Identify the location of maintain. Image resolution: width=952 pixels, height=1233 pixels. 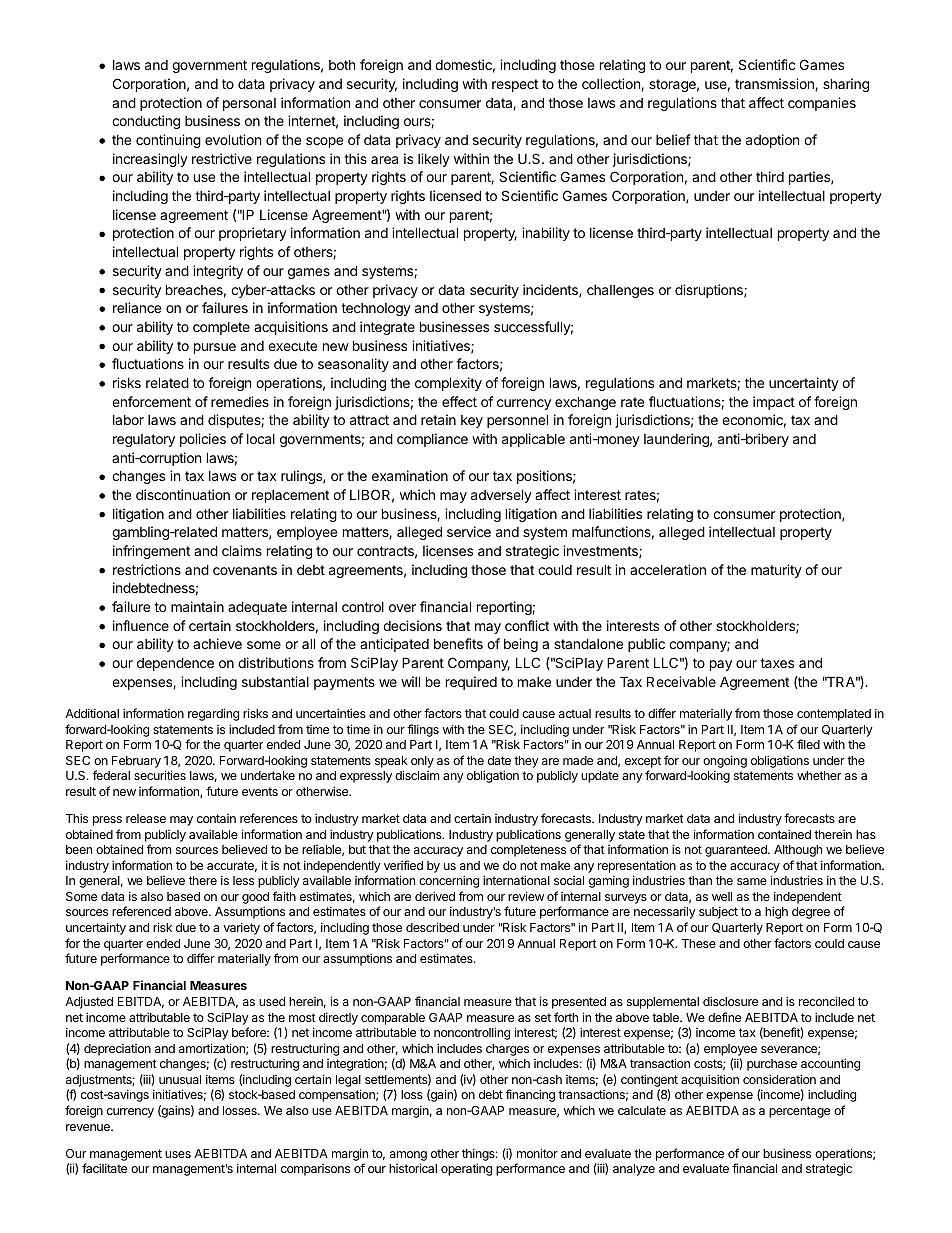
(197, 606).
